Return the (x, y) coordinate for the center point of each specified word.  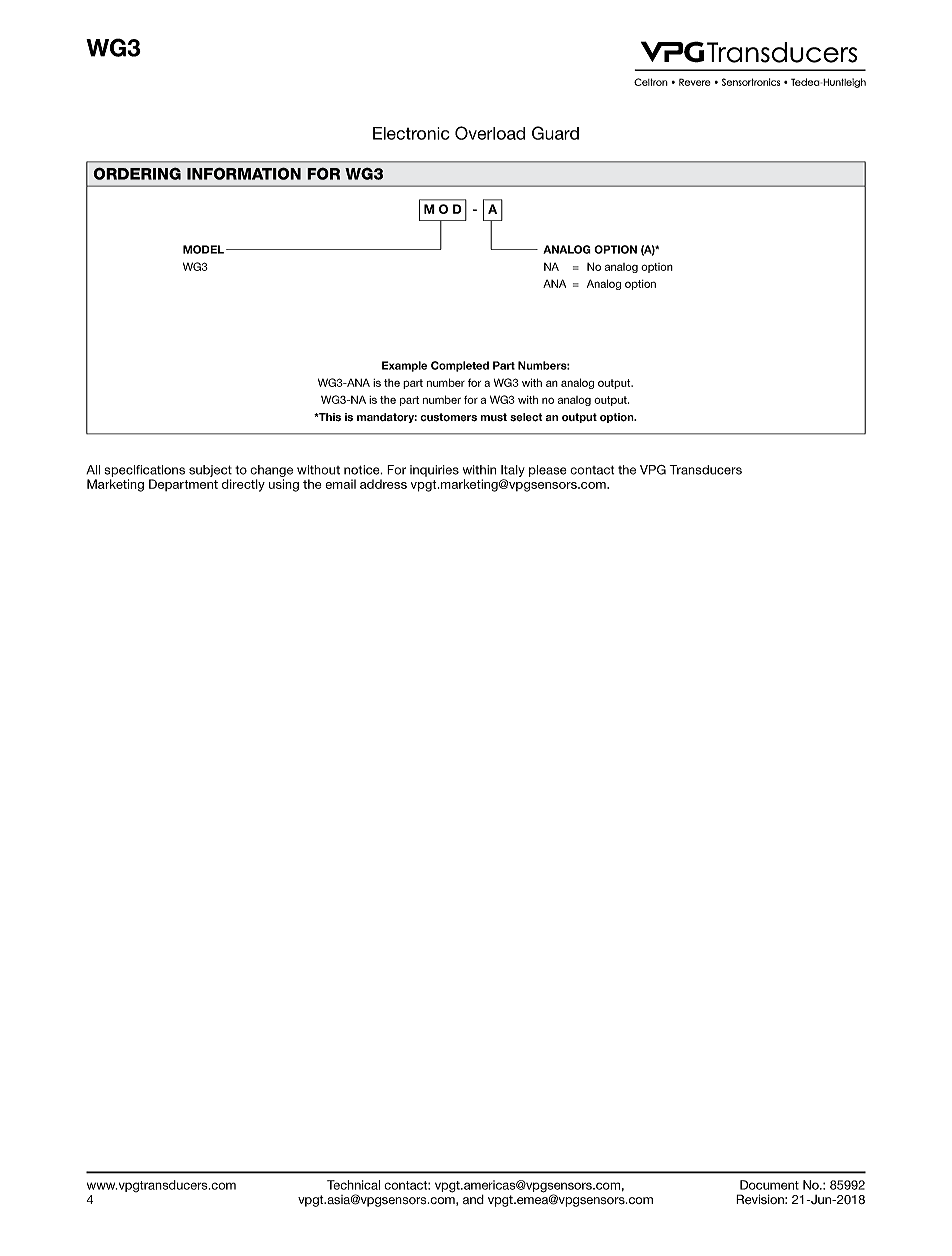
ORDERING (137, 173)
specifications (144, 471)
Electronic (411, 133)
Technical (353, 1185)
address (383, 484)
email (340, 484)
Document (769, 1185)
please (548, 471)
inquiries (434, 471)
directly (243, 485)
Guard (555, 133)
